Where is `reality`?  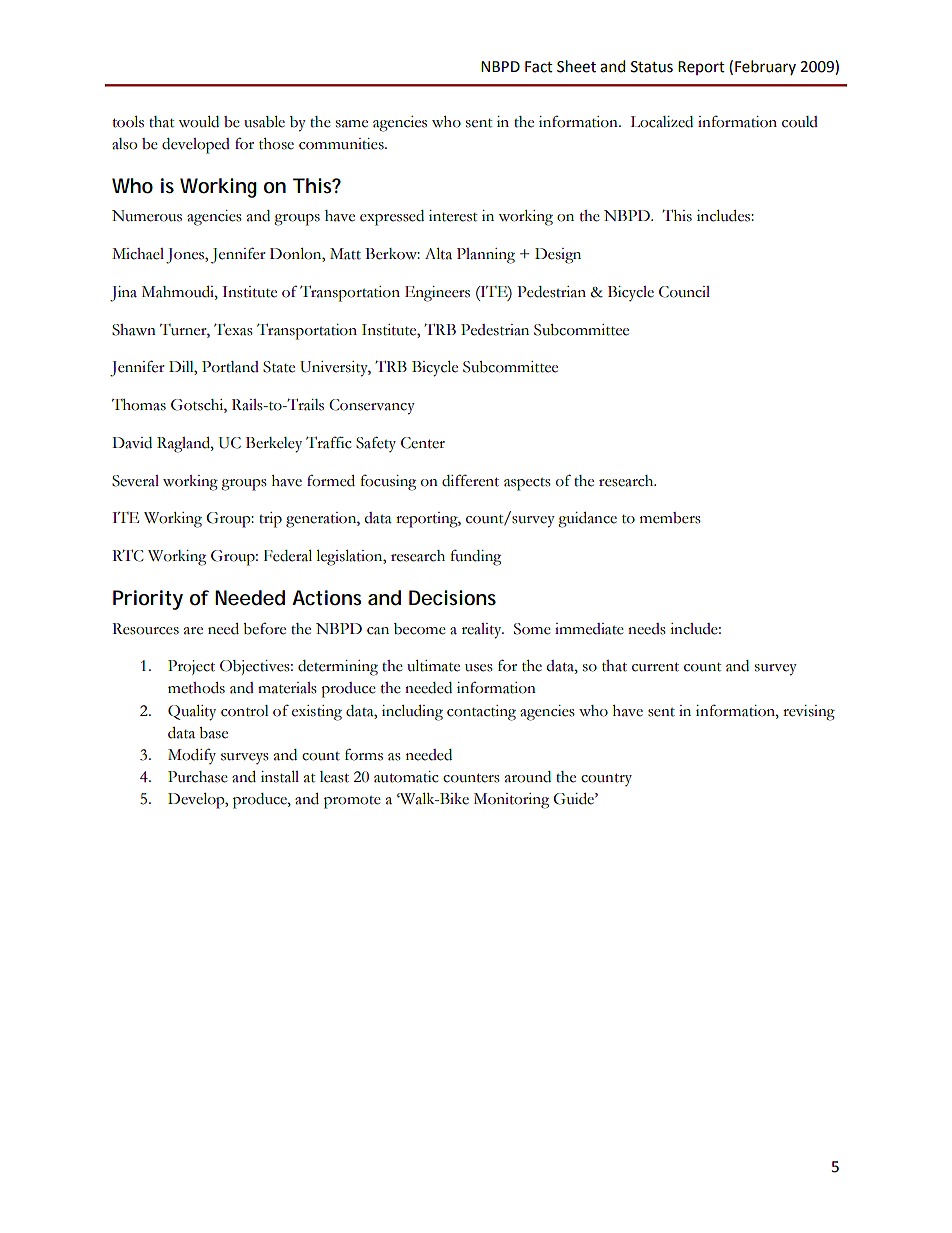 reality is located at coordinates (483, 631).
